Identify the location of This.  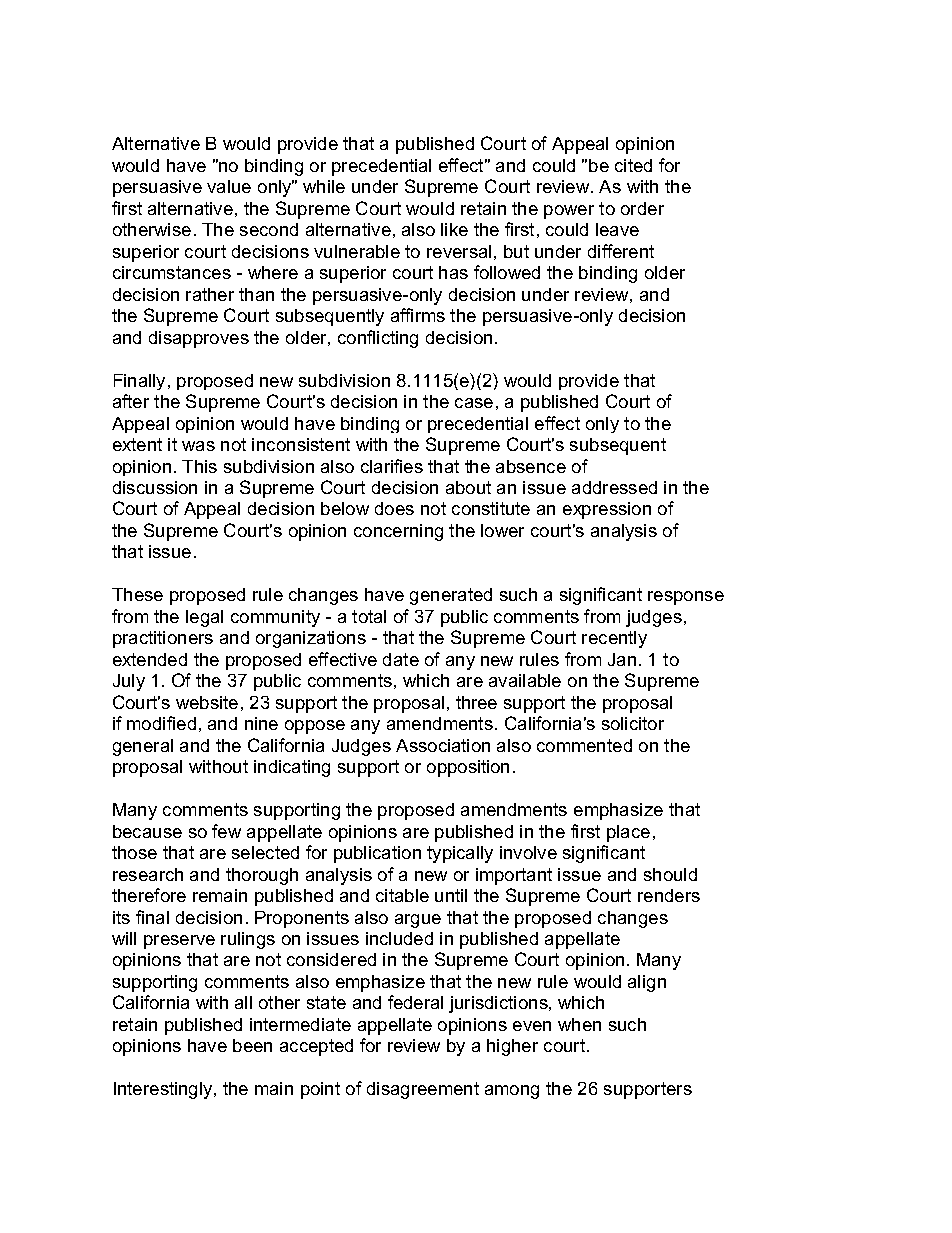
(199, 466).
